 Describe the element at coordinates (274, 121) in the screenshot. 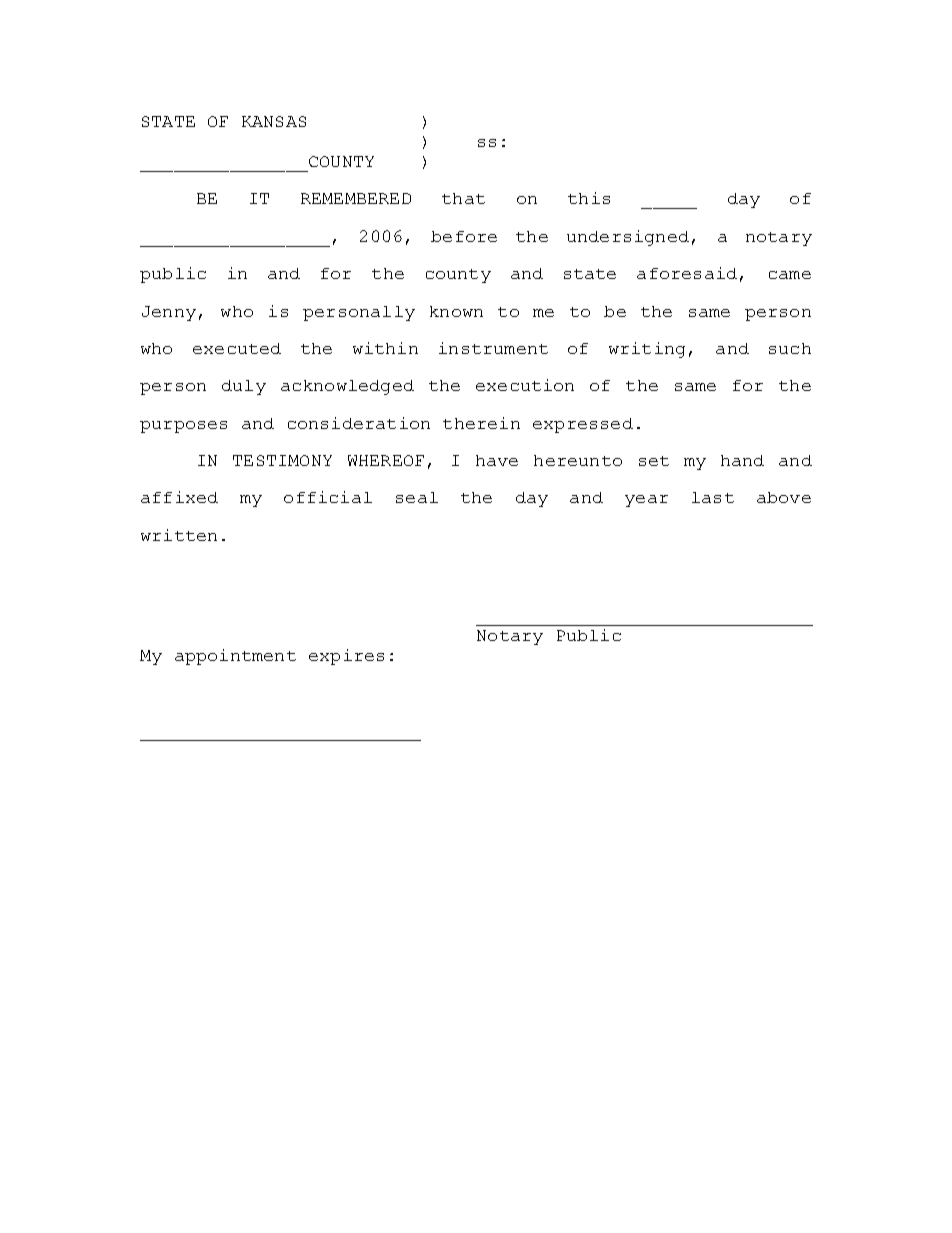

I see `KANSAS` at that location.
